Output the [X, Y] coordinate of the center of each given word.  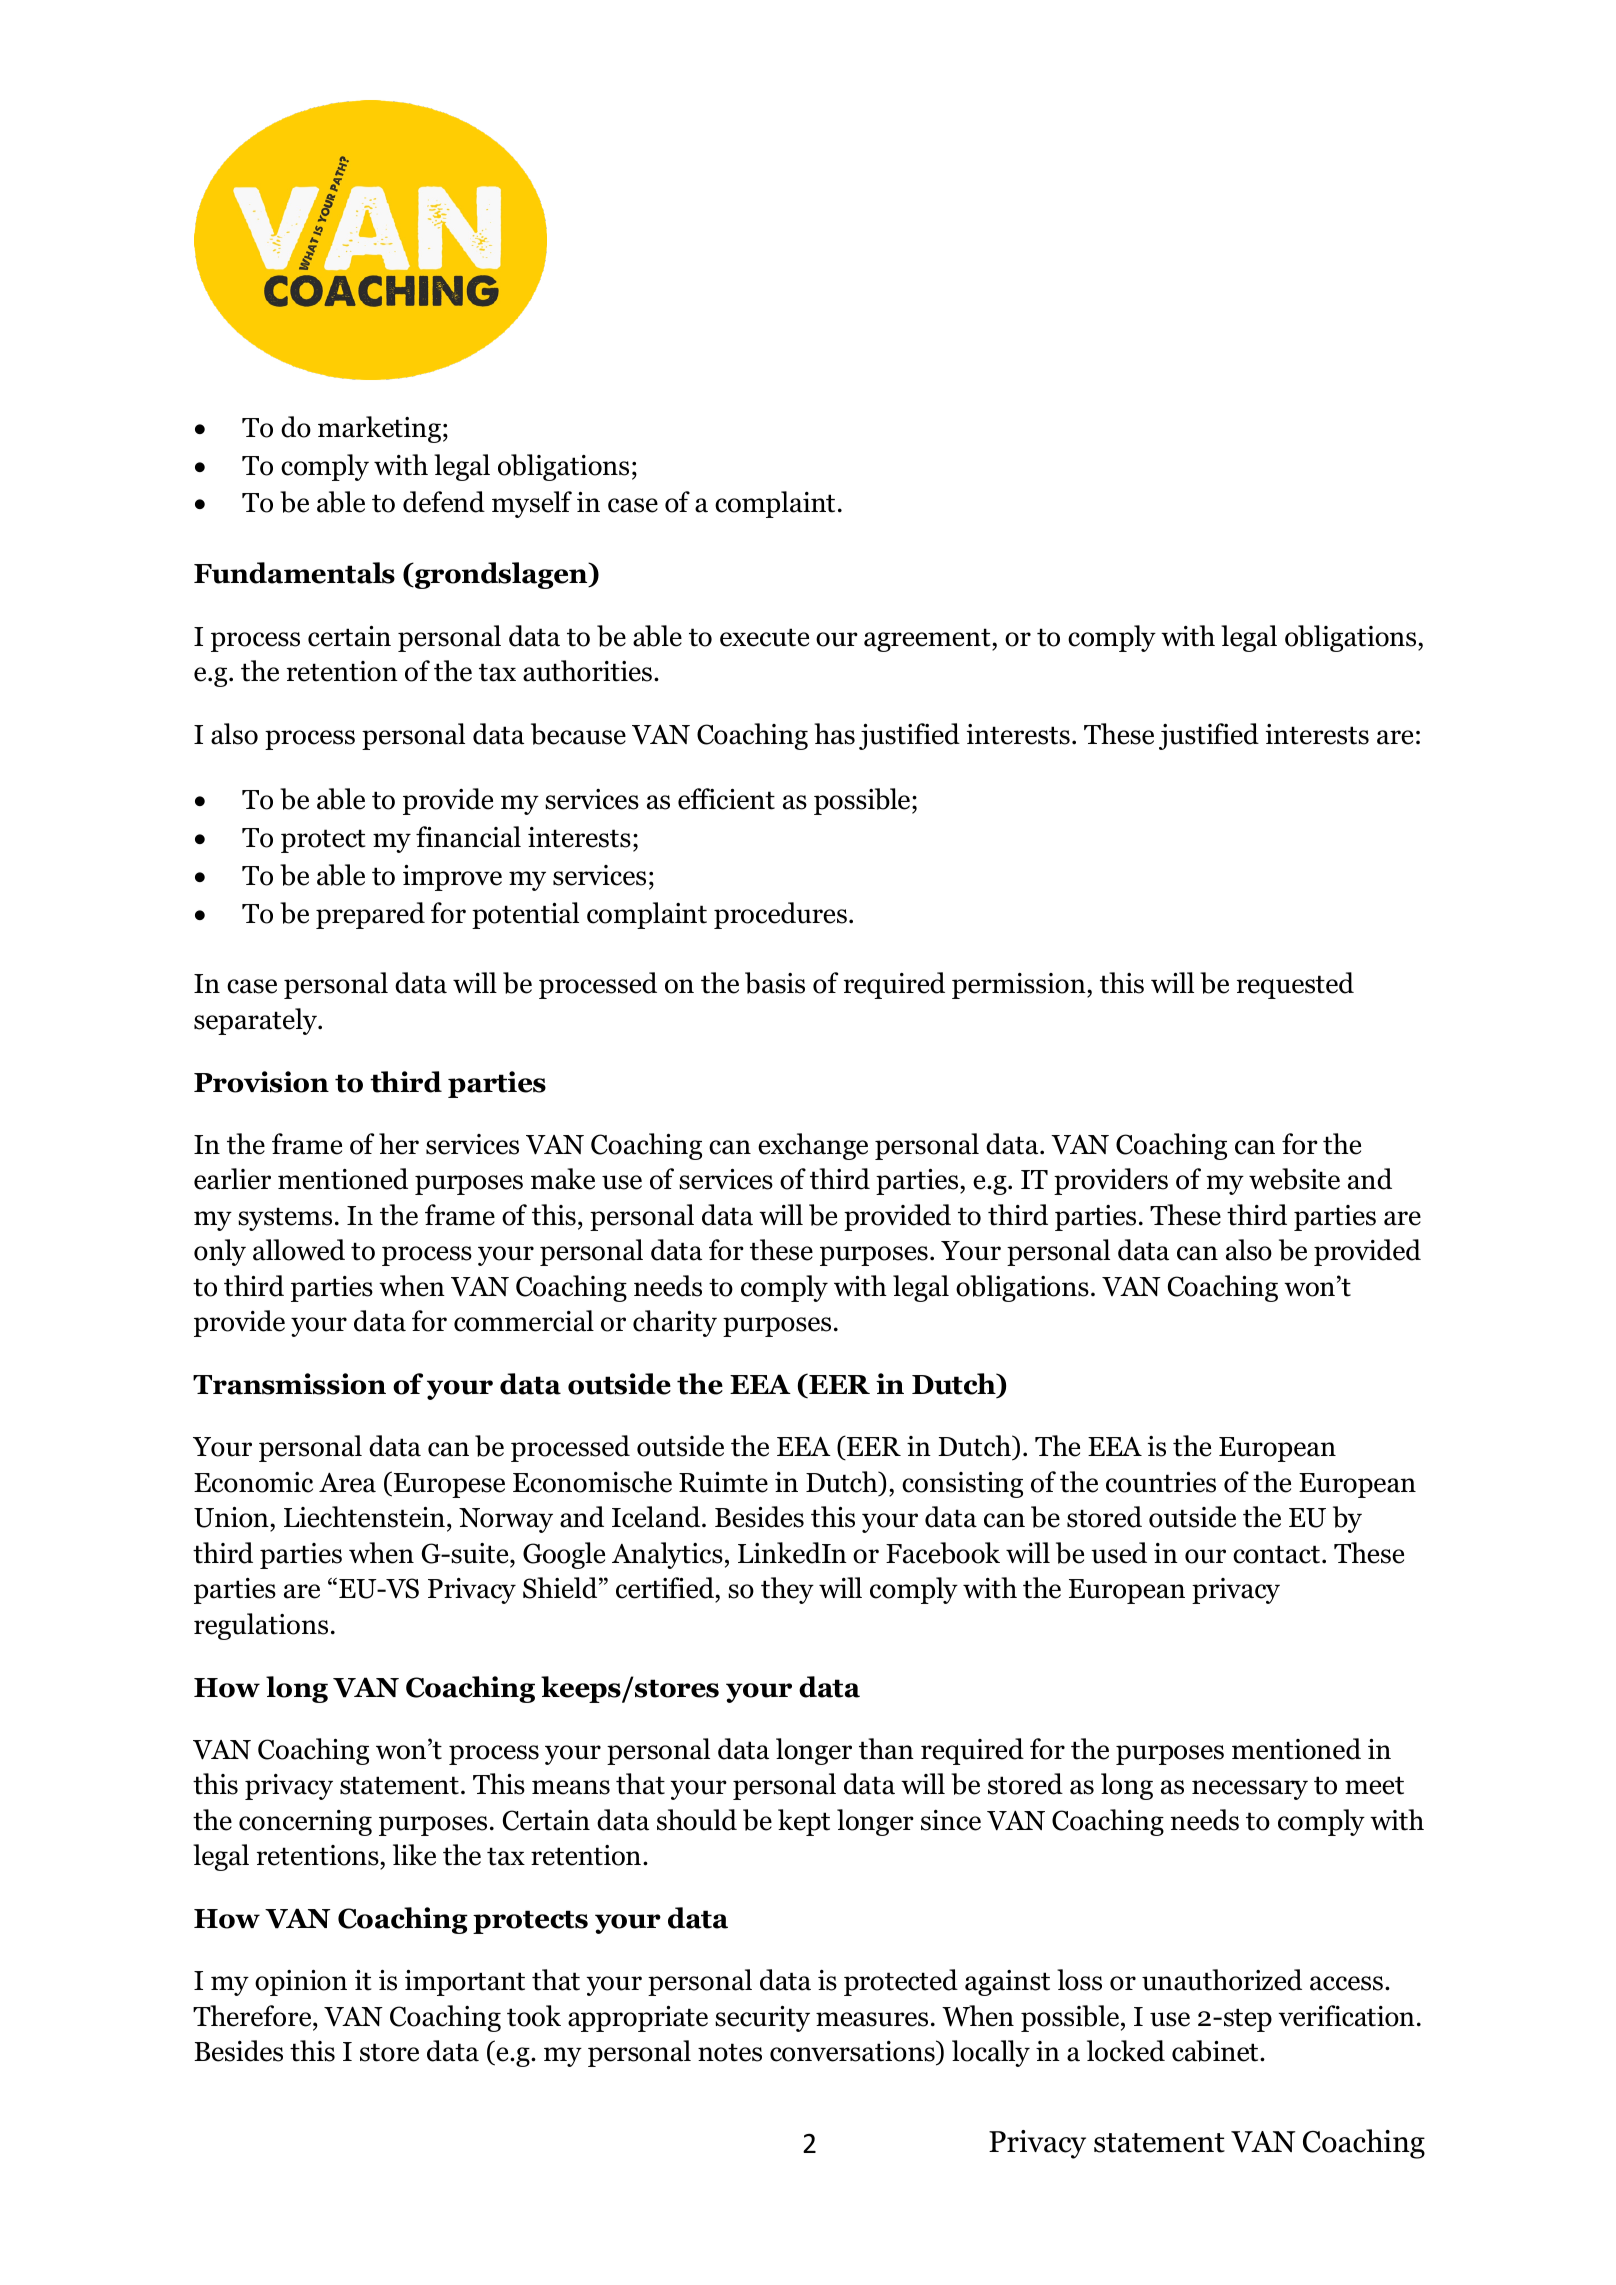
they [787, 1590]
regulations [261, 1626]
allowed [299, 1250]
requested [1295, 985]
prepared [370, 915]
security [762, 2019]
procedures [780, 915]
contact [1278, 1554]
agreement [928, 640]
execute [764, 637]
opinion [301, 1983]
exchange [813, 1146]
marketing [379, 429]
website [1294, 1179]
